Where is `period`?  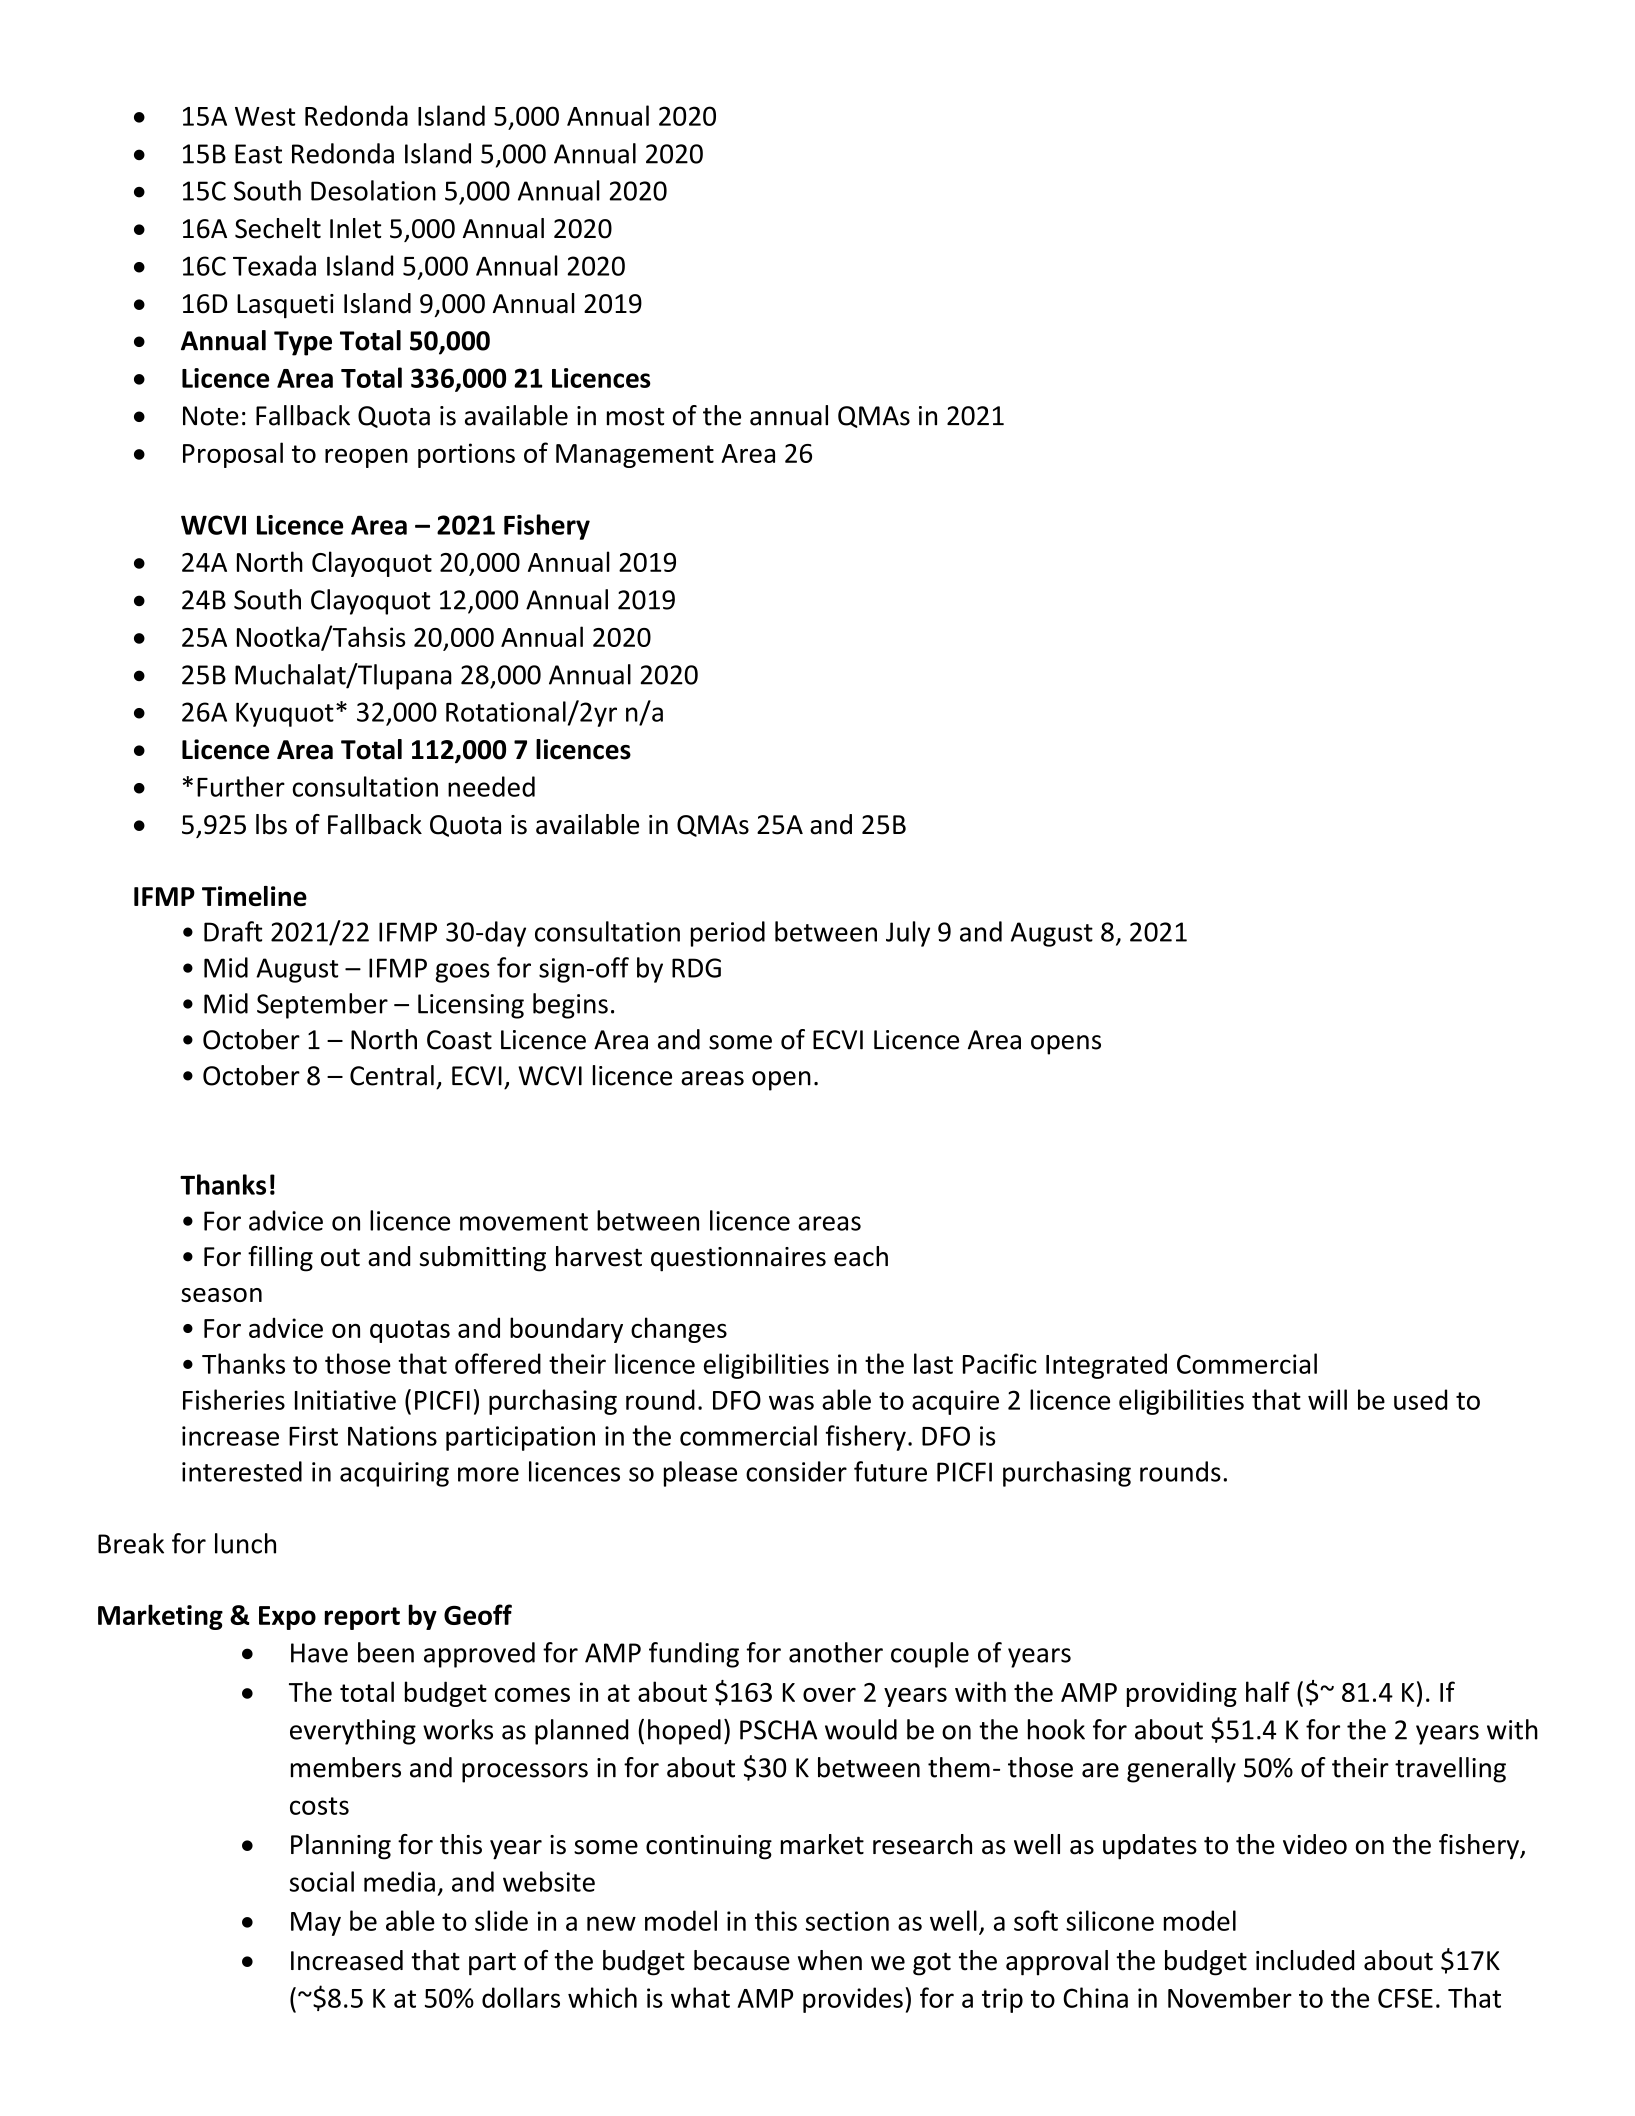
period is located at coordinates (728, 934).
